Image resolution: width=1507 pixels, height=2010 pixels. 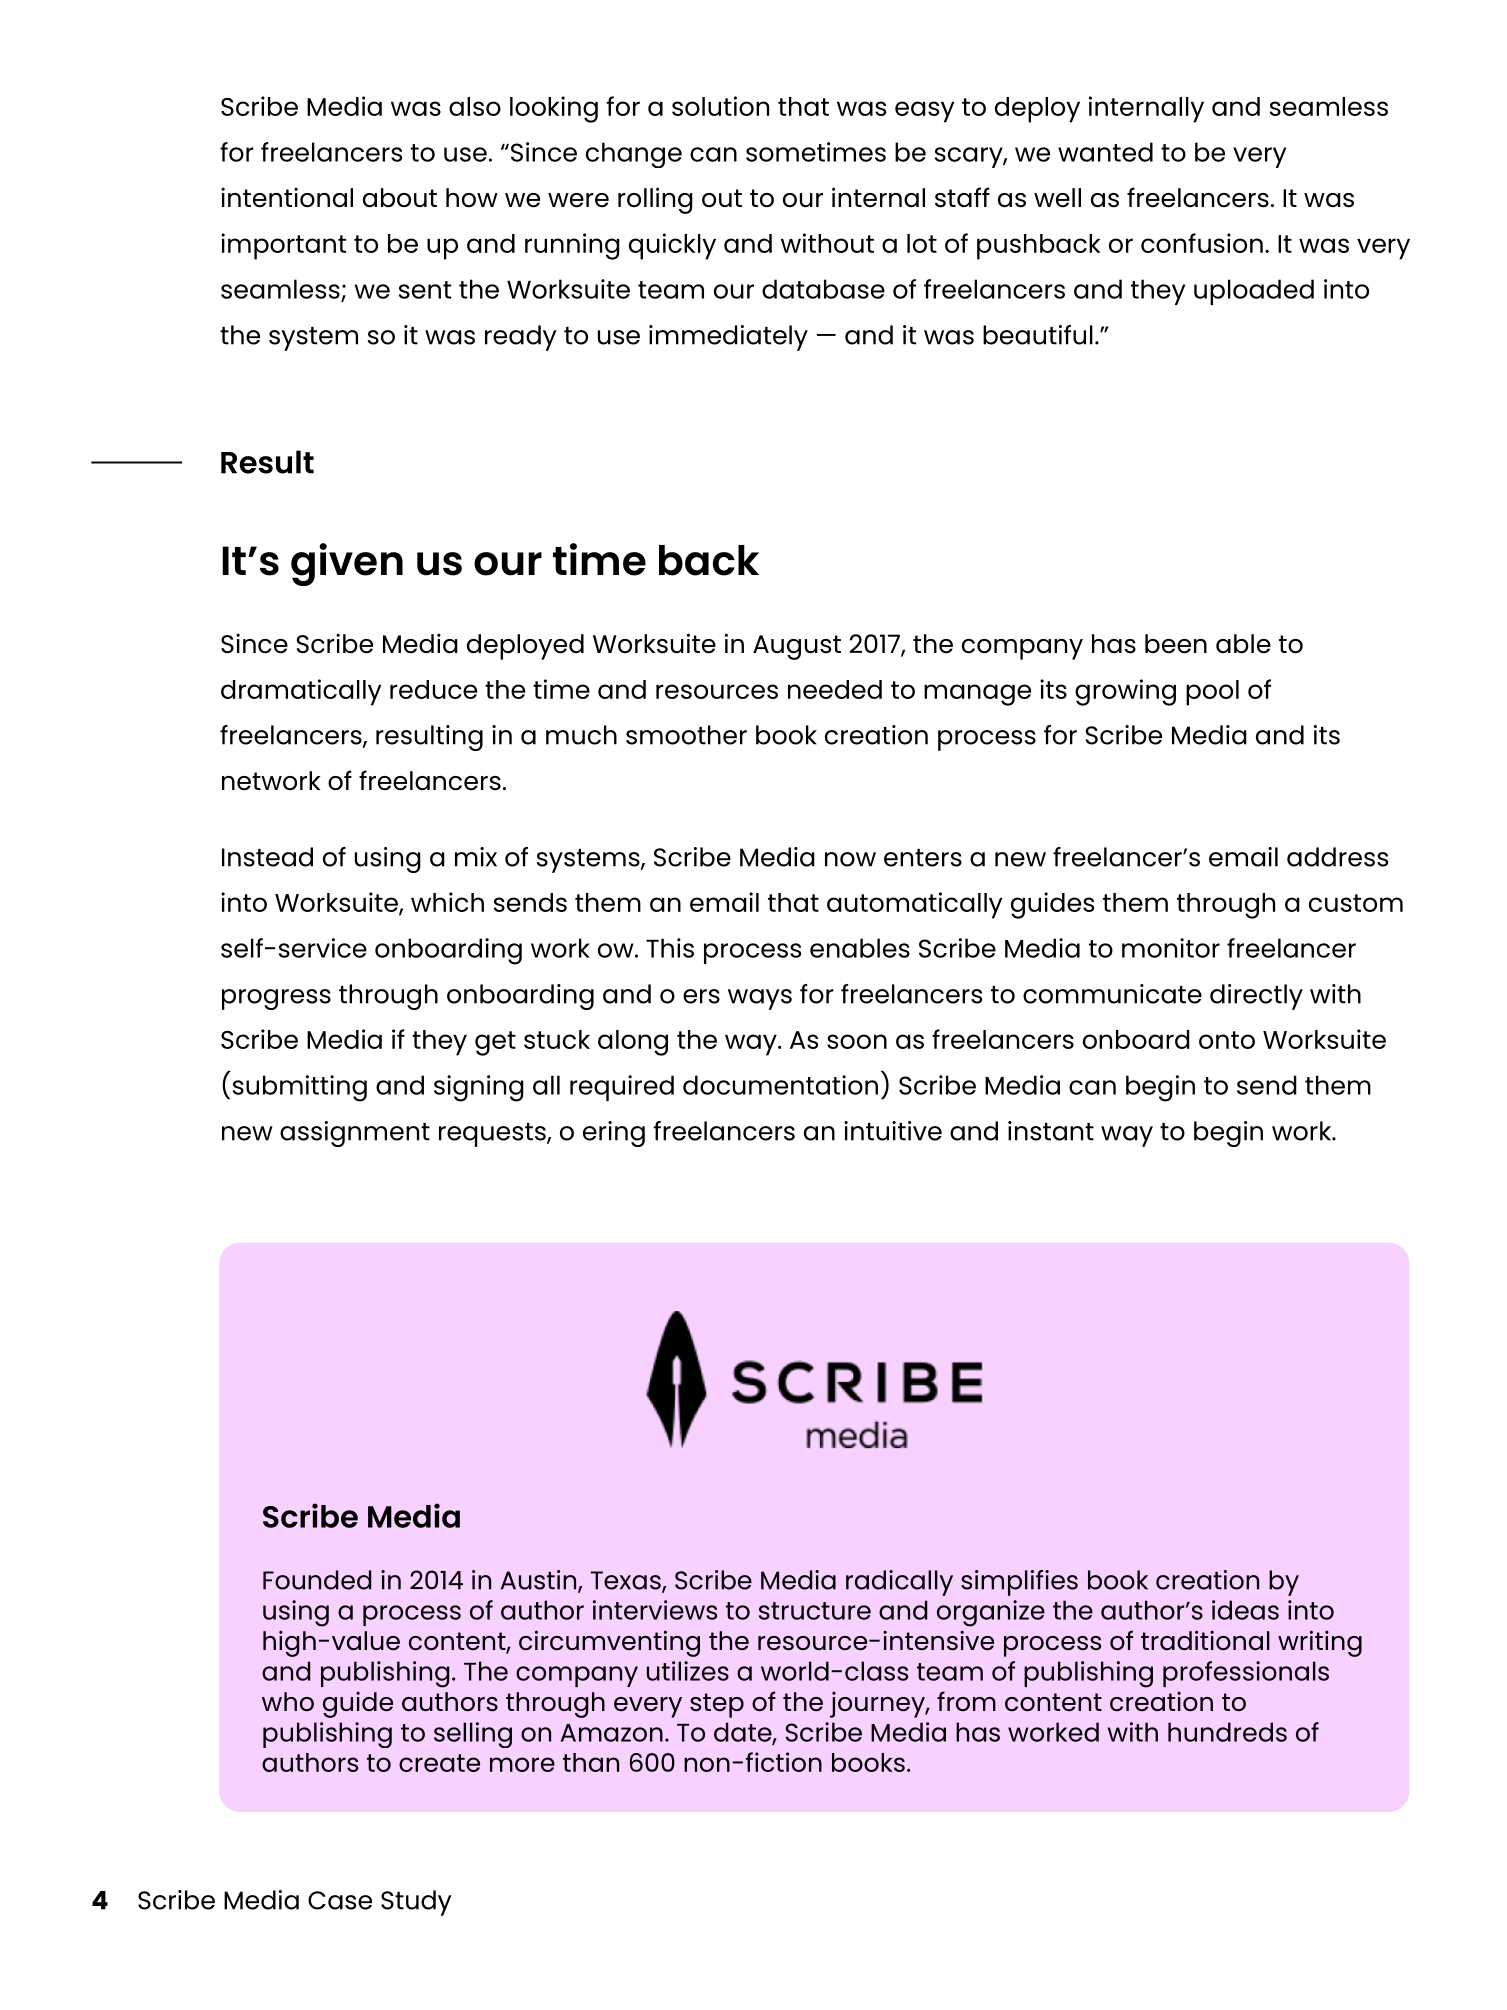 I want to click on intuitive, so click(x=893, y=1131).
